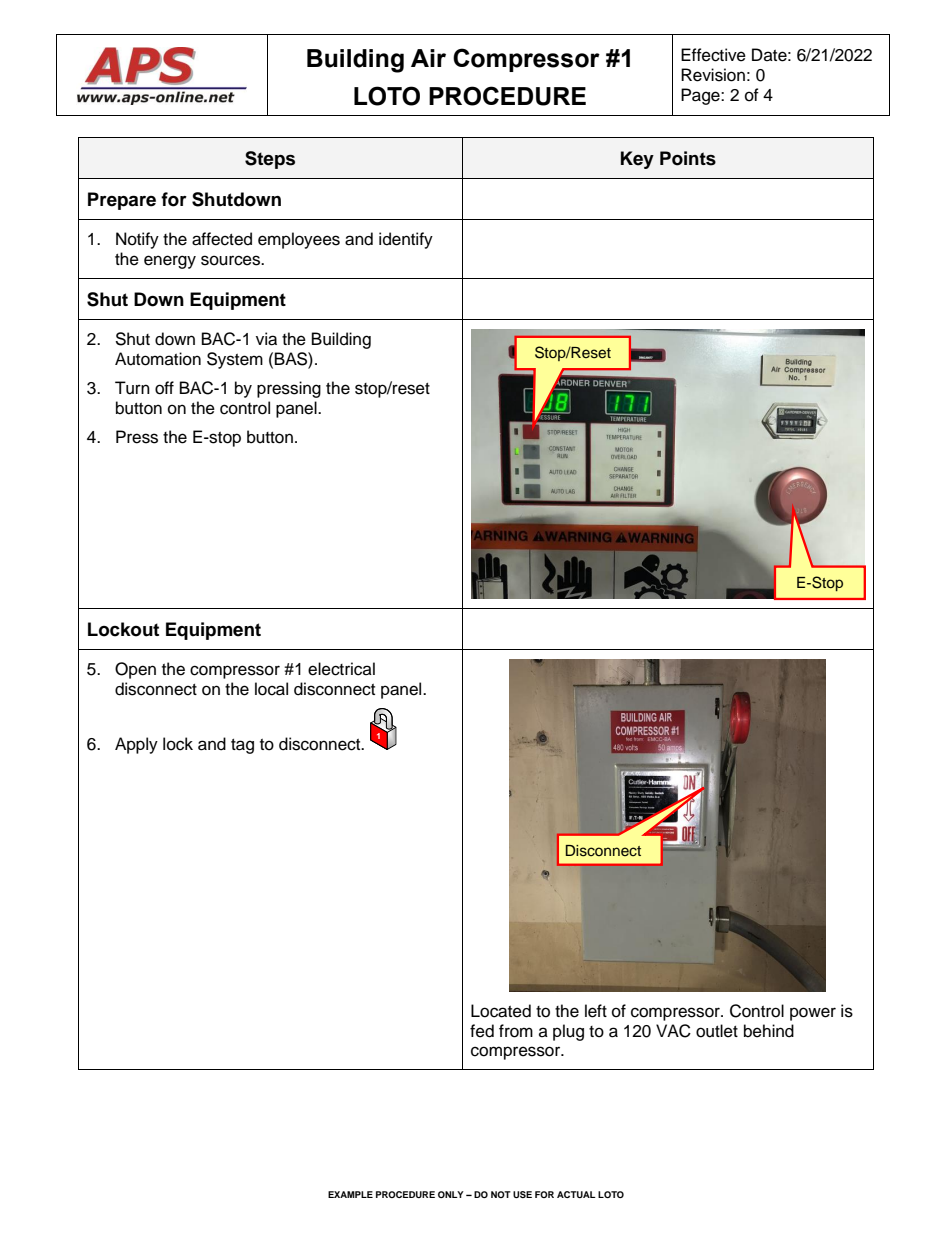  I want to click on electrical, so click(341, 669).
